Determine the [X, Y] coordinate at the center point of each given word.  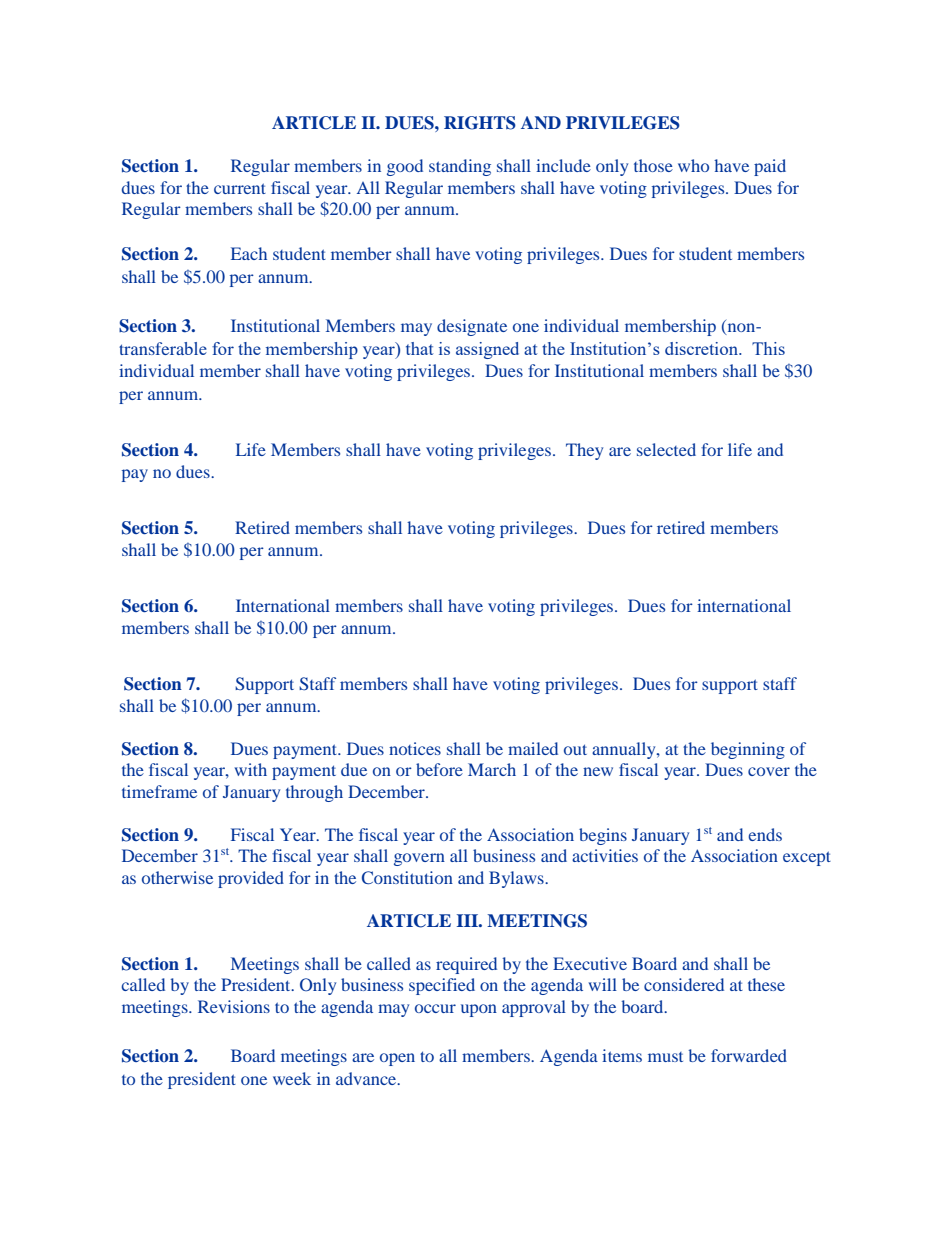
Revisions [234, 1006]
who [693, 165]
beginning [748, 750]
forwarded [749, 1055]
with [251, 769]
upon [479, 1010]
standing [460, 167]
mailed [533, 748]
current [240, 188]
